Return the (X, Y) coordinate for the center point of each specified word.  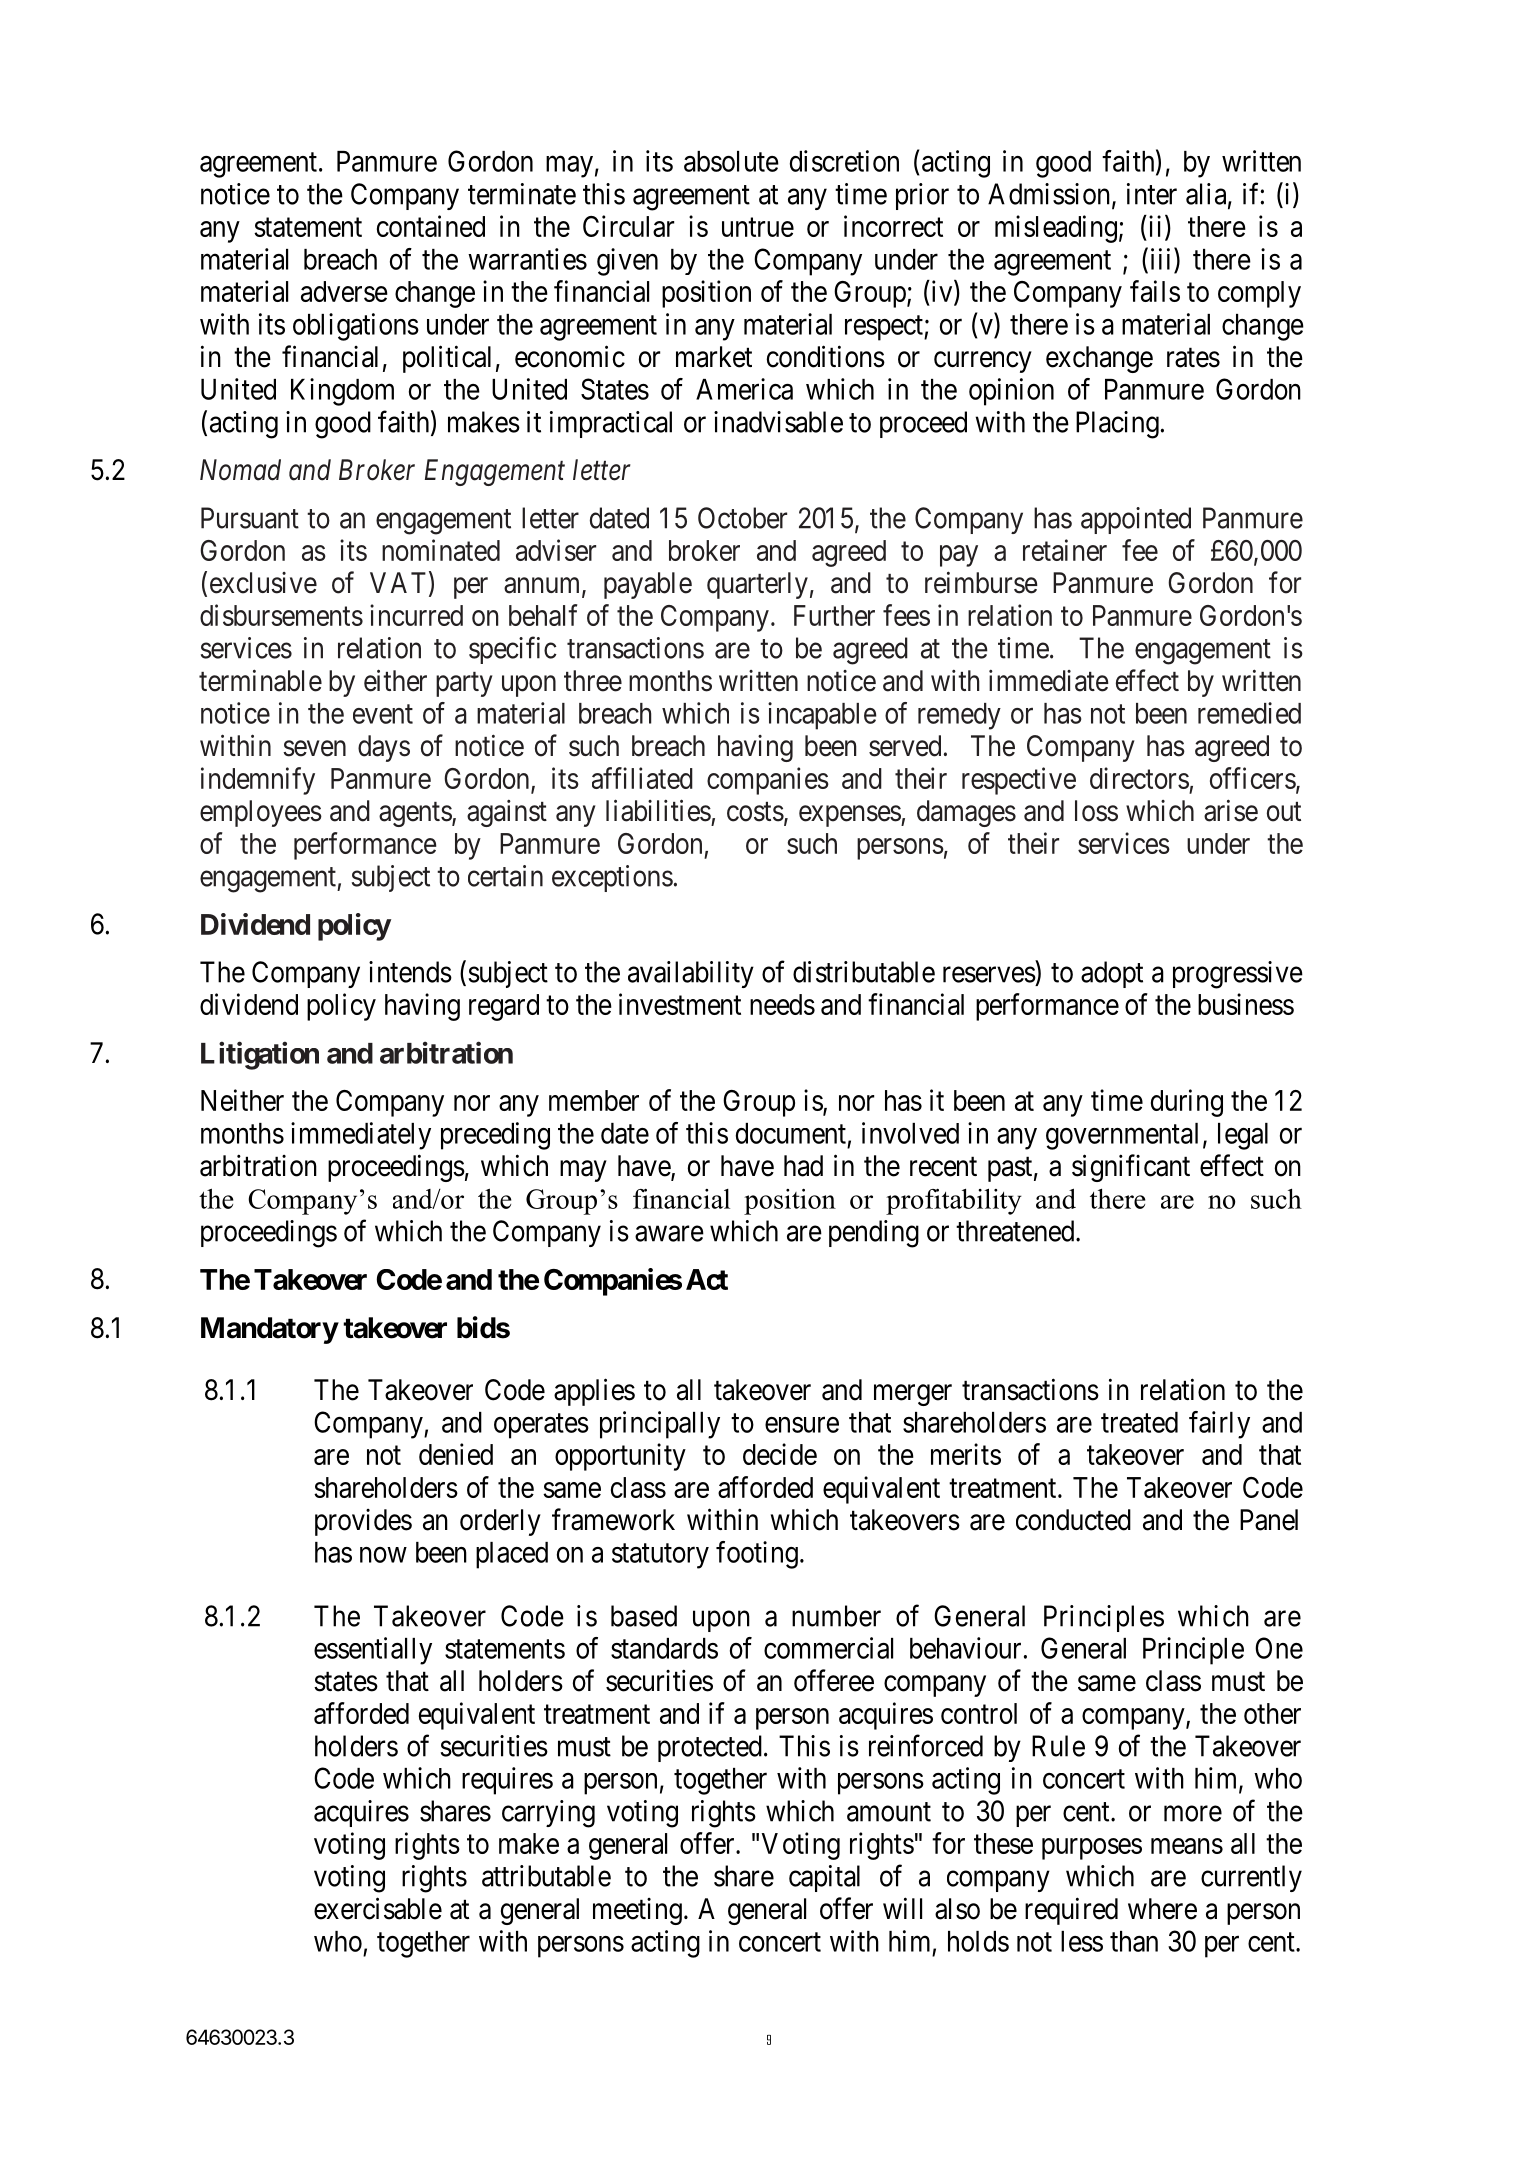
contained (431, 226)
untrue (758, 227)
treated (1139, 1422)
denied (456, 1454)
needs (782, 1004)
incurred (416, 615)
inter (1152, 194)
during (1187, 1103)
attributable (546, 1876)
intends (410, 972)
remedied (1249, 713)
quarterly (757, 585)
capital (824, 1878)
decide (780, 1454)
